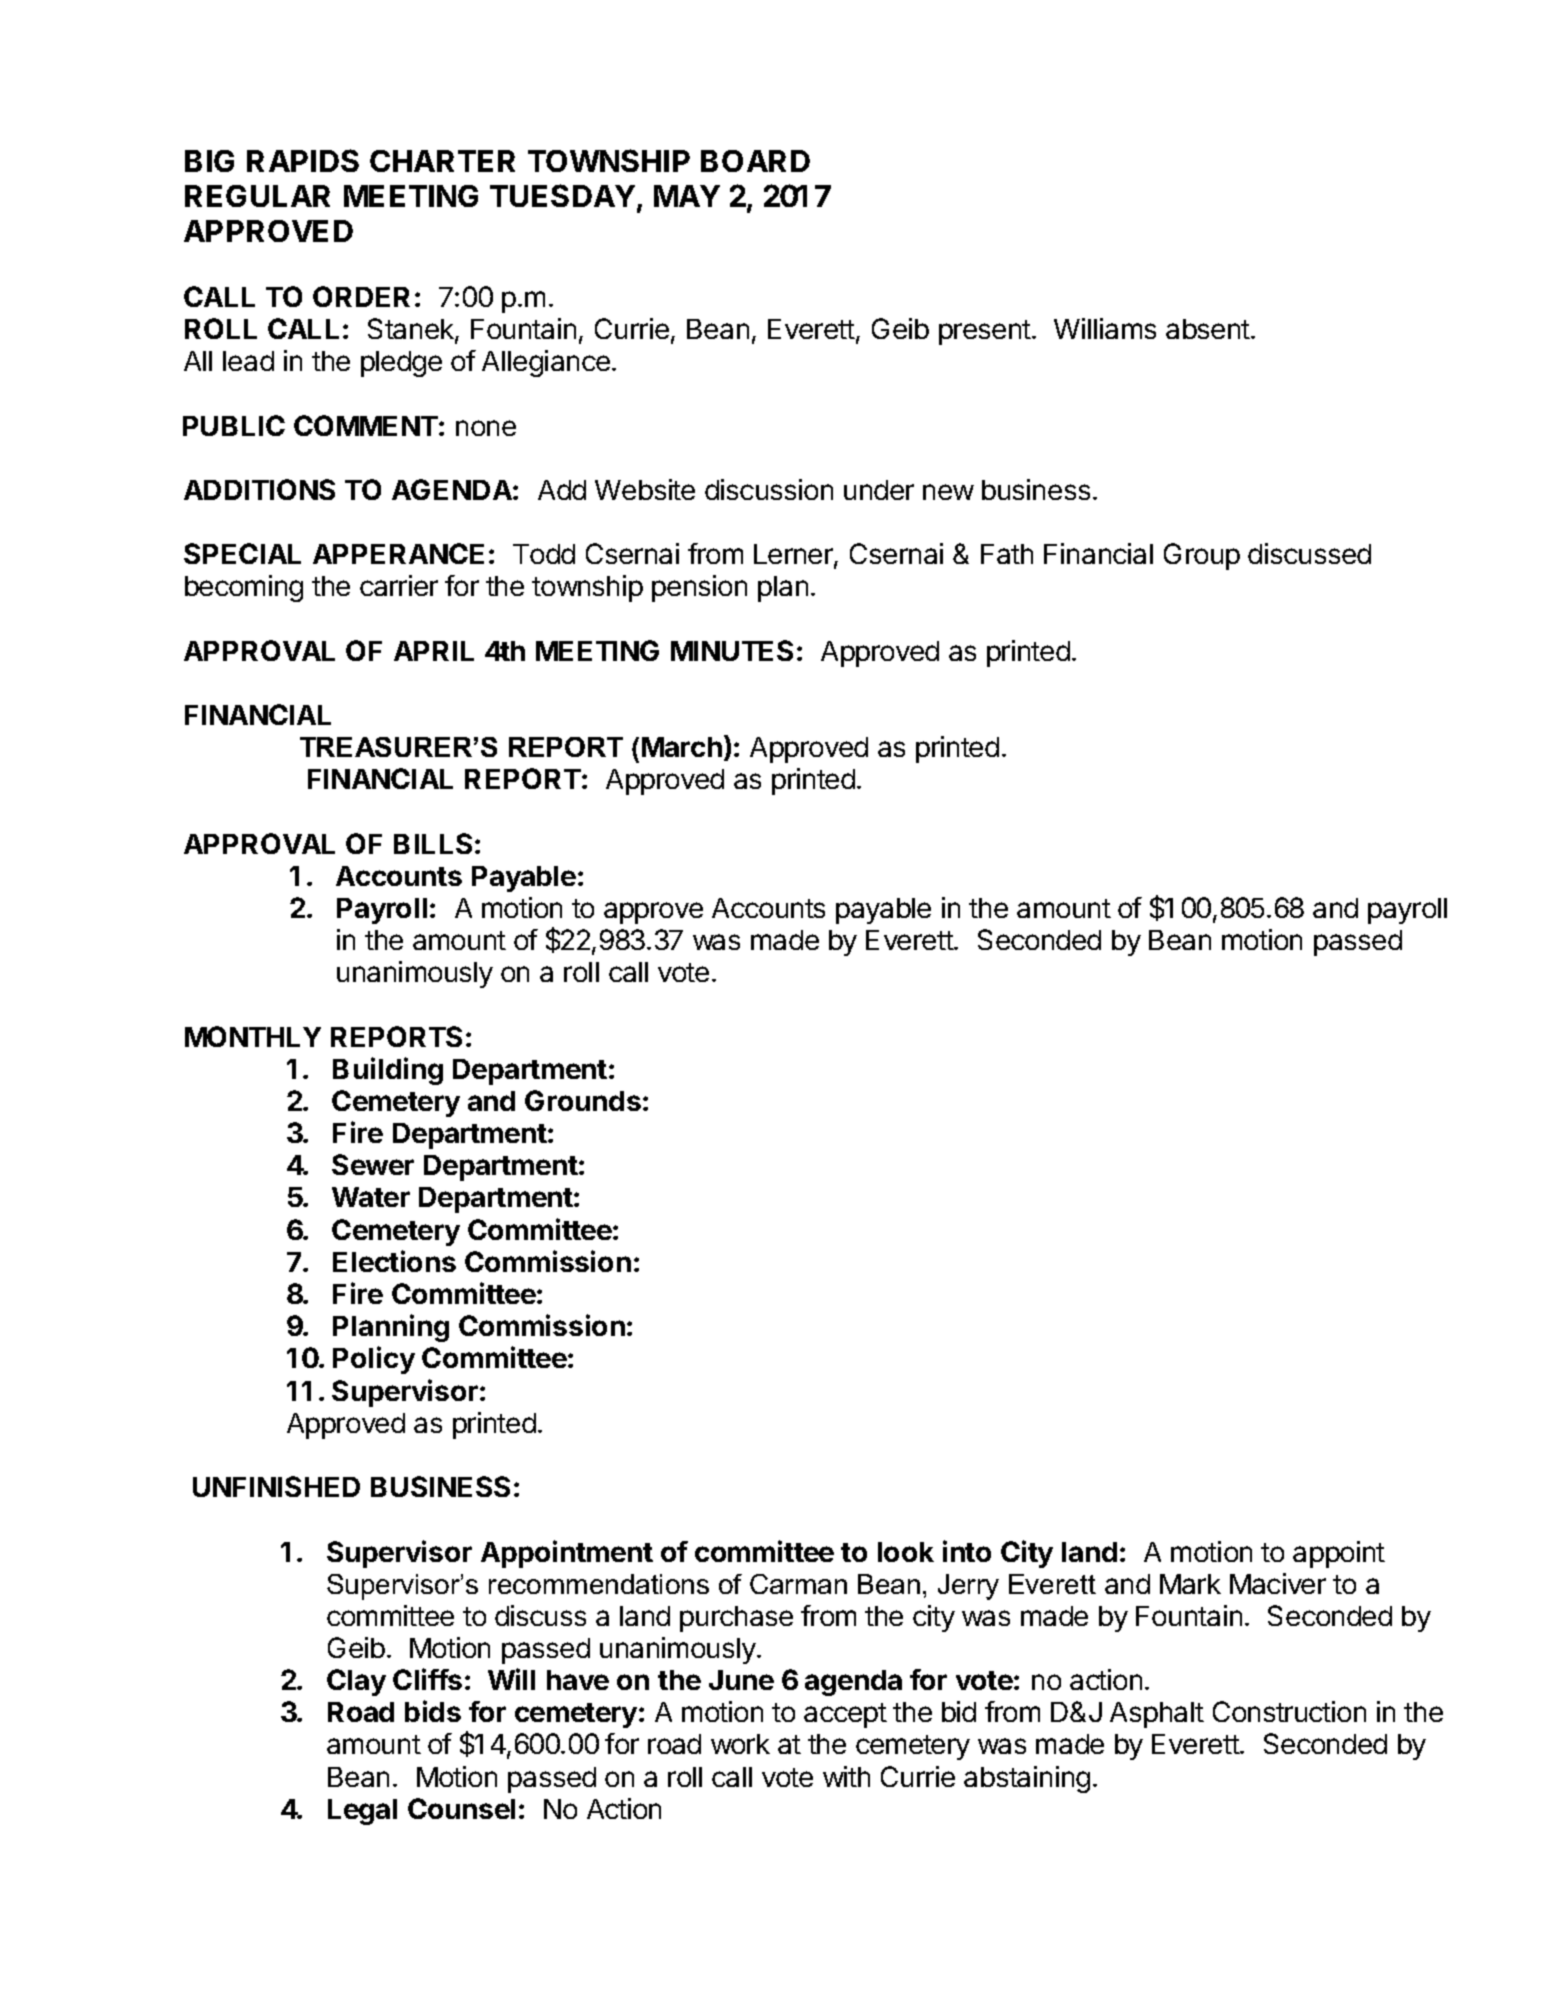 This image has width=1556, height=2014. I want to click on Mark, so click(1190, 1584).
